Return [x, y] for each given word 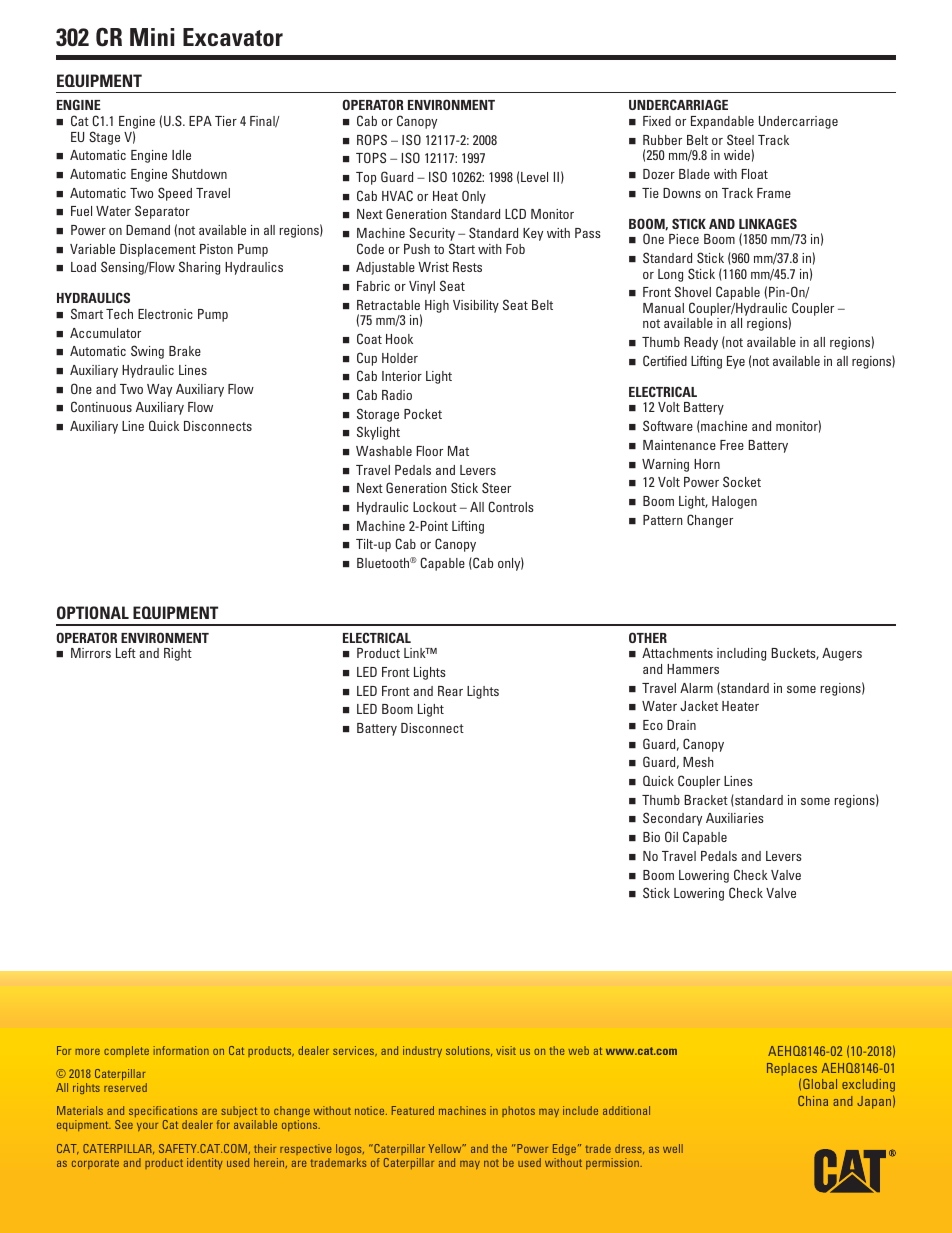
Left [126, 653]
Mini [152, 37]
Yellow [446, 1148]
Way [159, 390]
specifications [163, 1113]
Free [732, 445]
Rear [450, 691]
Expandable [722, 122]
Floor [430, 451]
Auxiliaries [734, 818]
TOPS [371, 157]
